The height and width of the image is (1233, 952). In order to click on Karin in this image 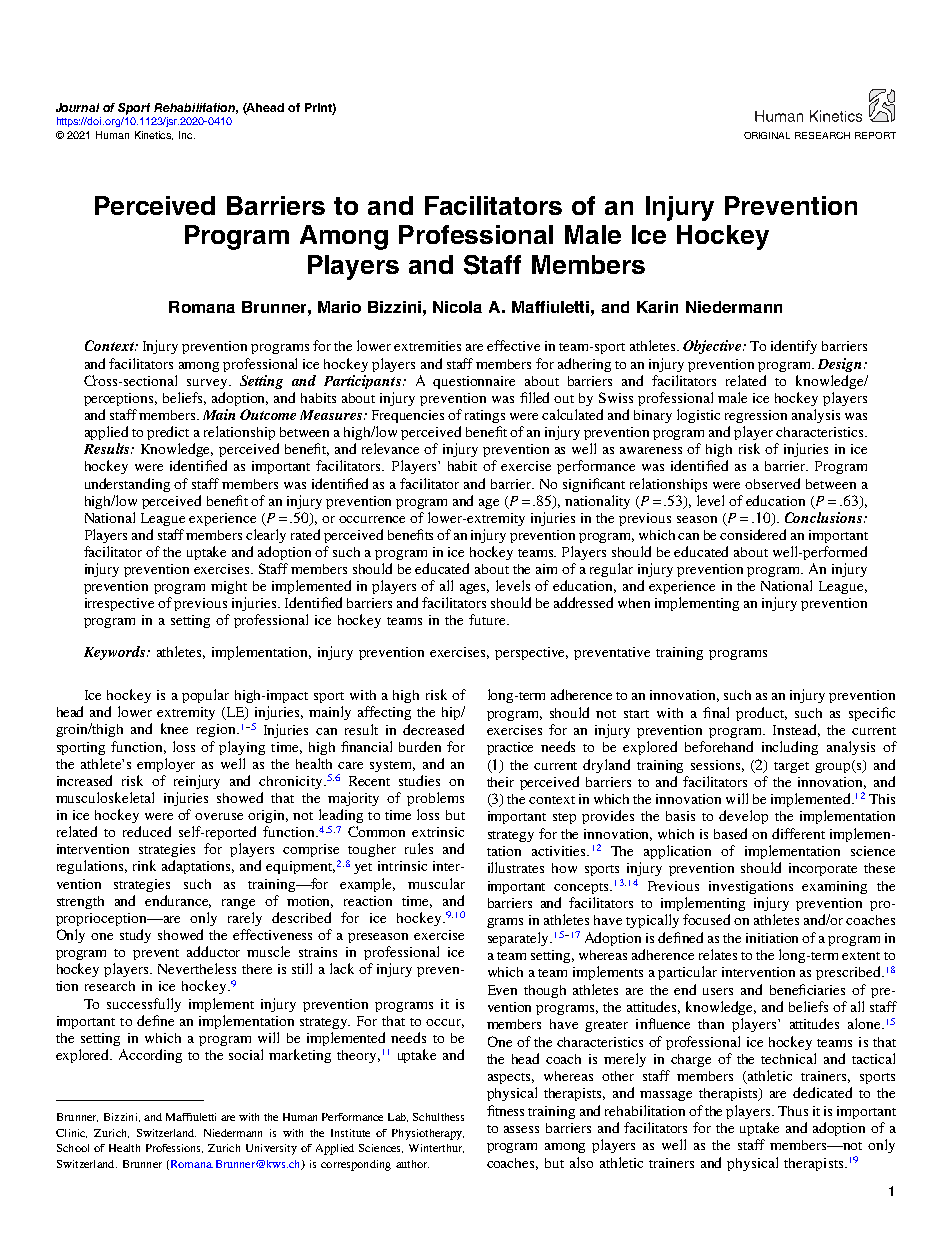, I will do `click(657, 307)`.
